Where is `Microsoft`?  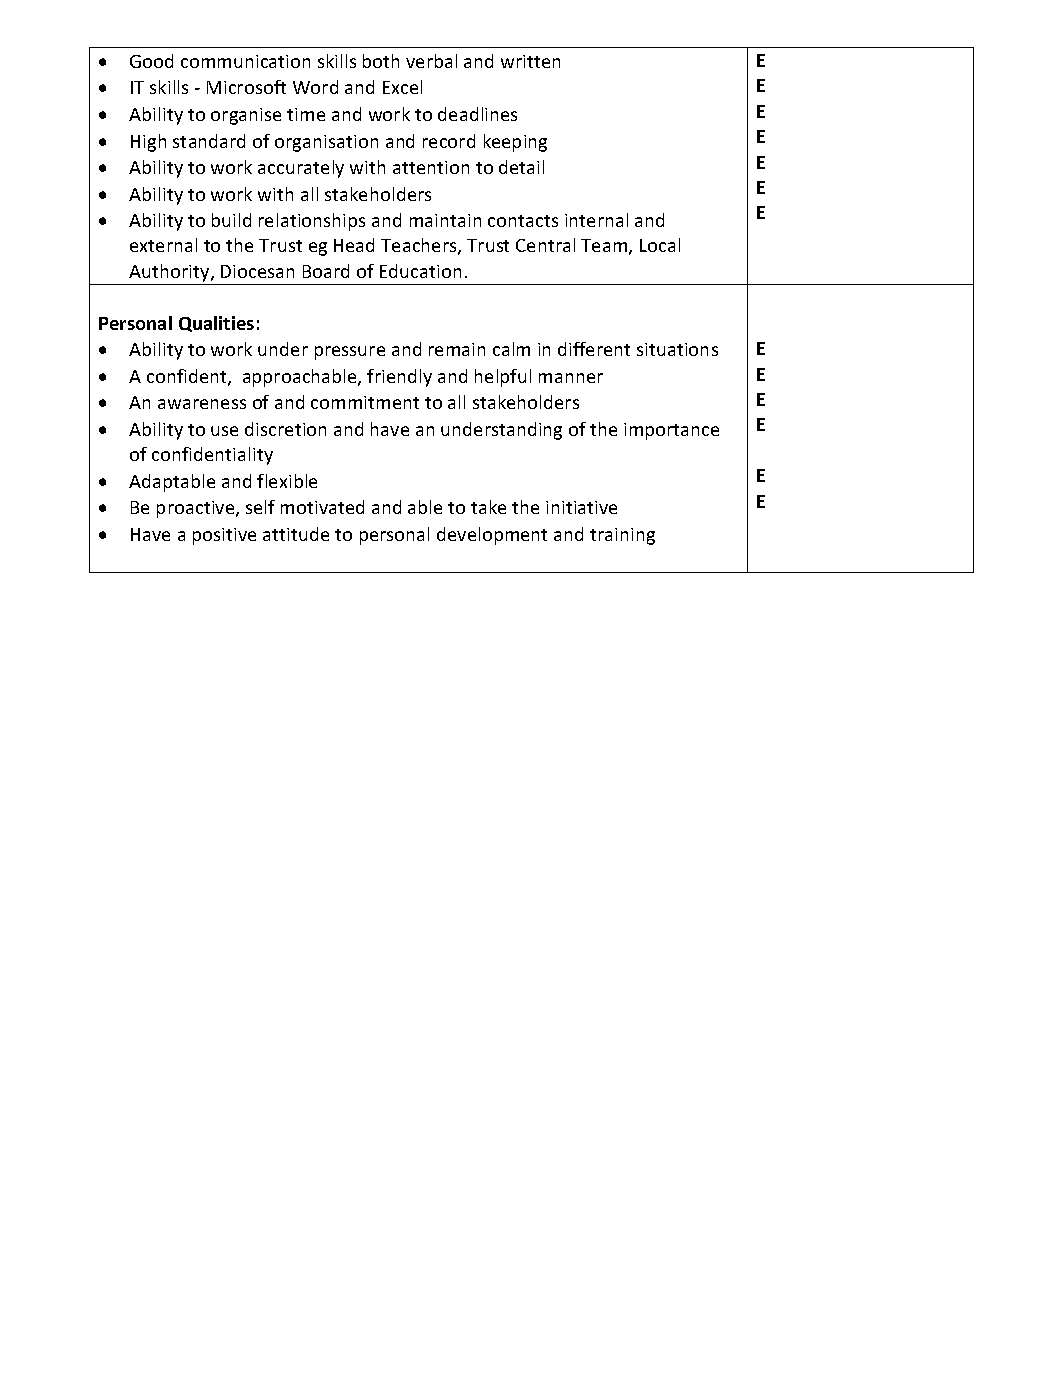
Microsoft is located at coordinates (246, 87).
